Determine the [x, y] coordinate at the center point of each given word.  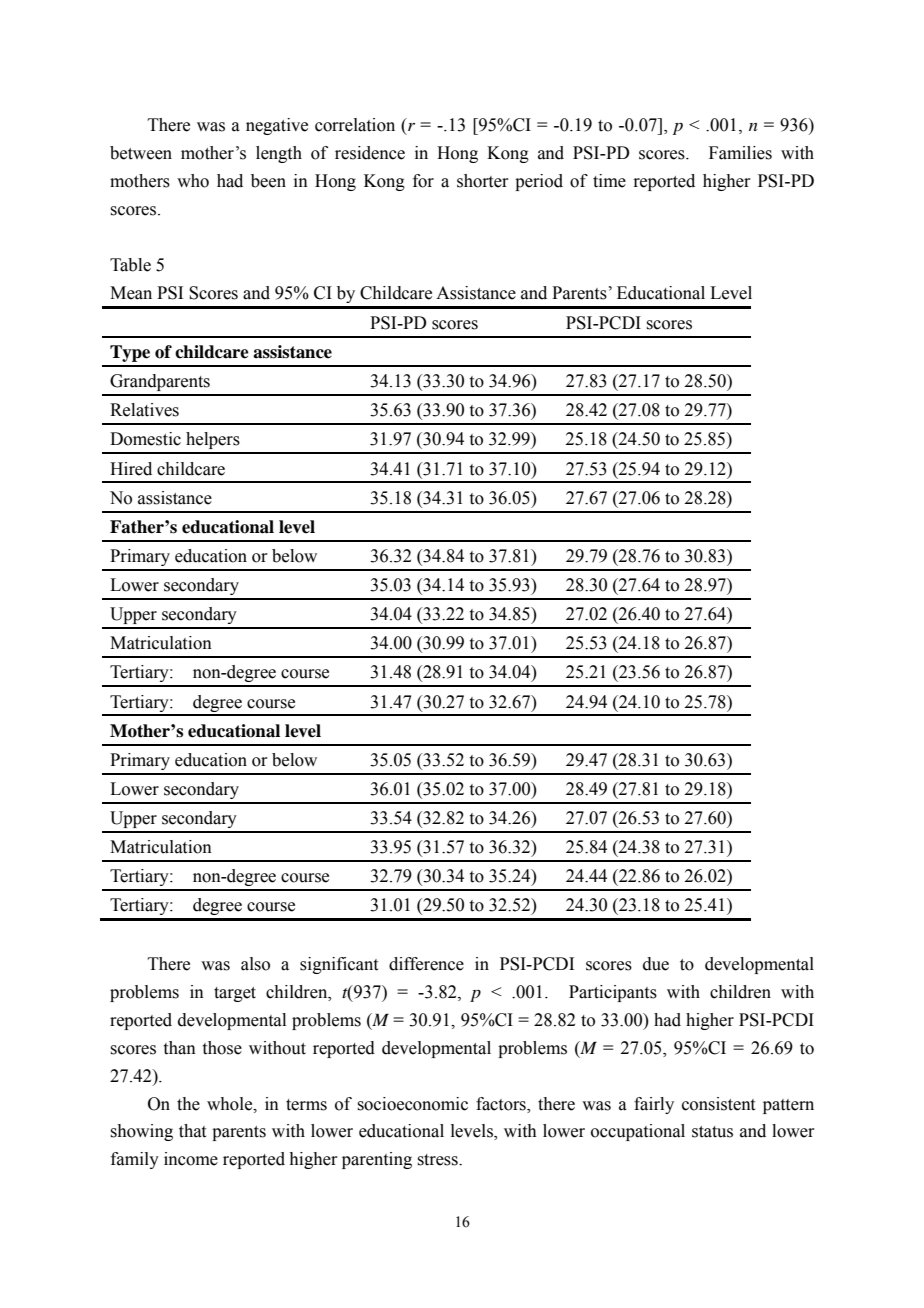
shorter [483, 181]
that [192, 1131]
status [712, 1132]
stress [438, 1160]
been [268, 181]
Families [740, 153]
